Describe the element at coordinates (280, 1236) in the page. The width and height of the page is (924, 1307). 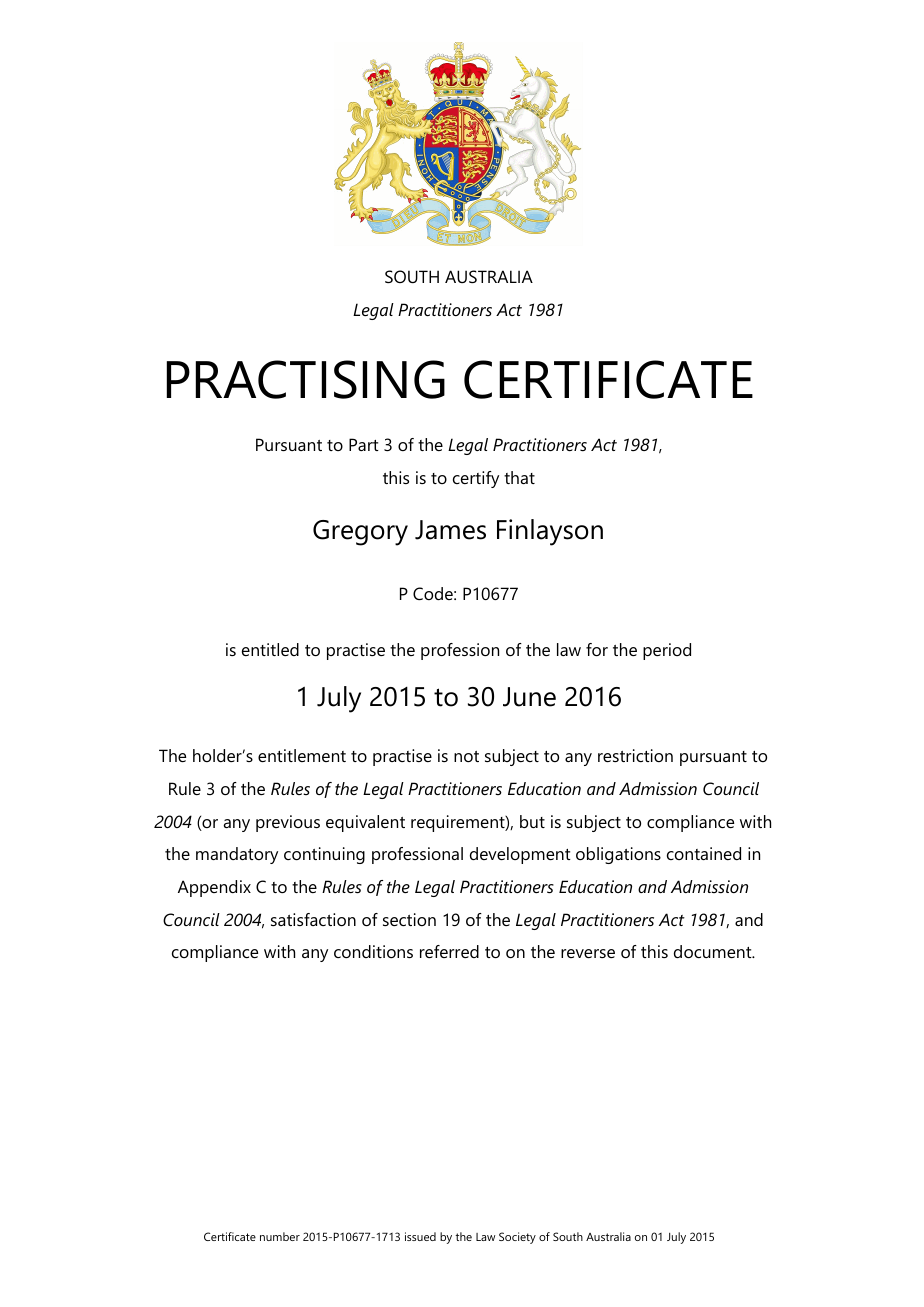
I see `number` at that location.
